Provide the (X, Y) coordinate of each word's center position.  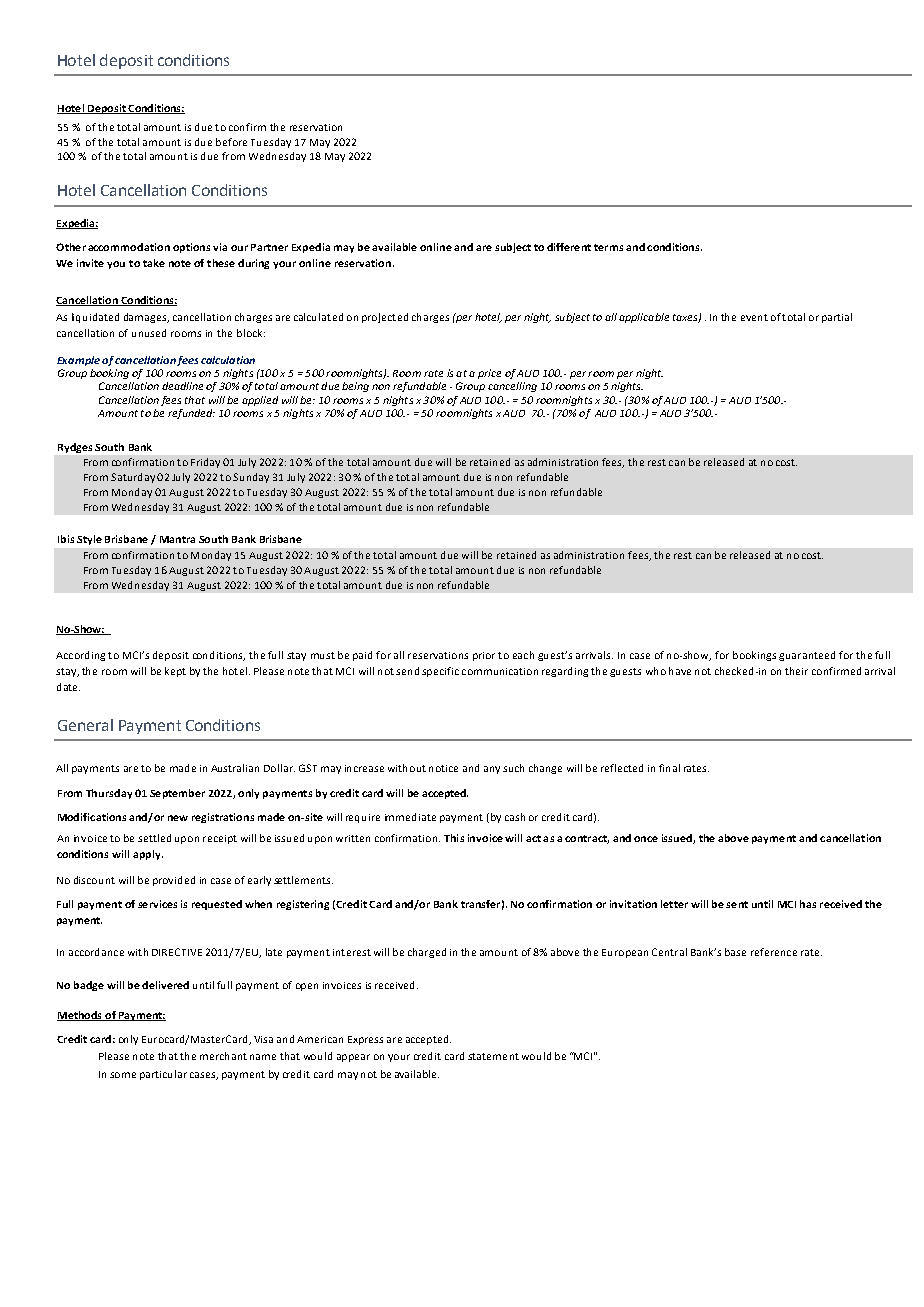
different (569, 247)
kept (175, 672)
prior (484, 656)
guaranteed (807, 656)
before (231, 142)
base (735, 952)
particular (163, 1075)
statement (493, 1056)
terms (608, 247)
